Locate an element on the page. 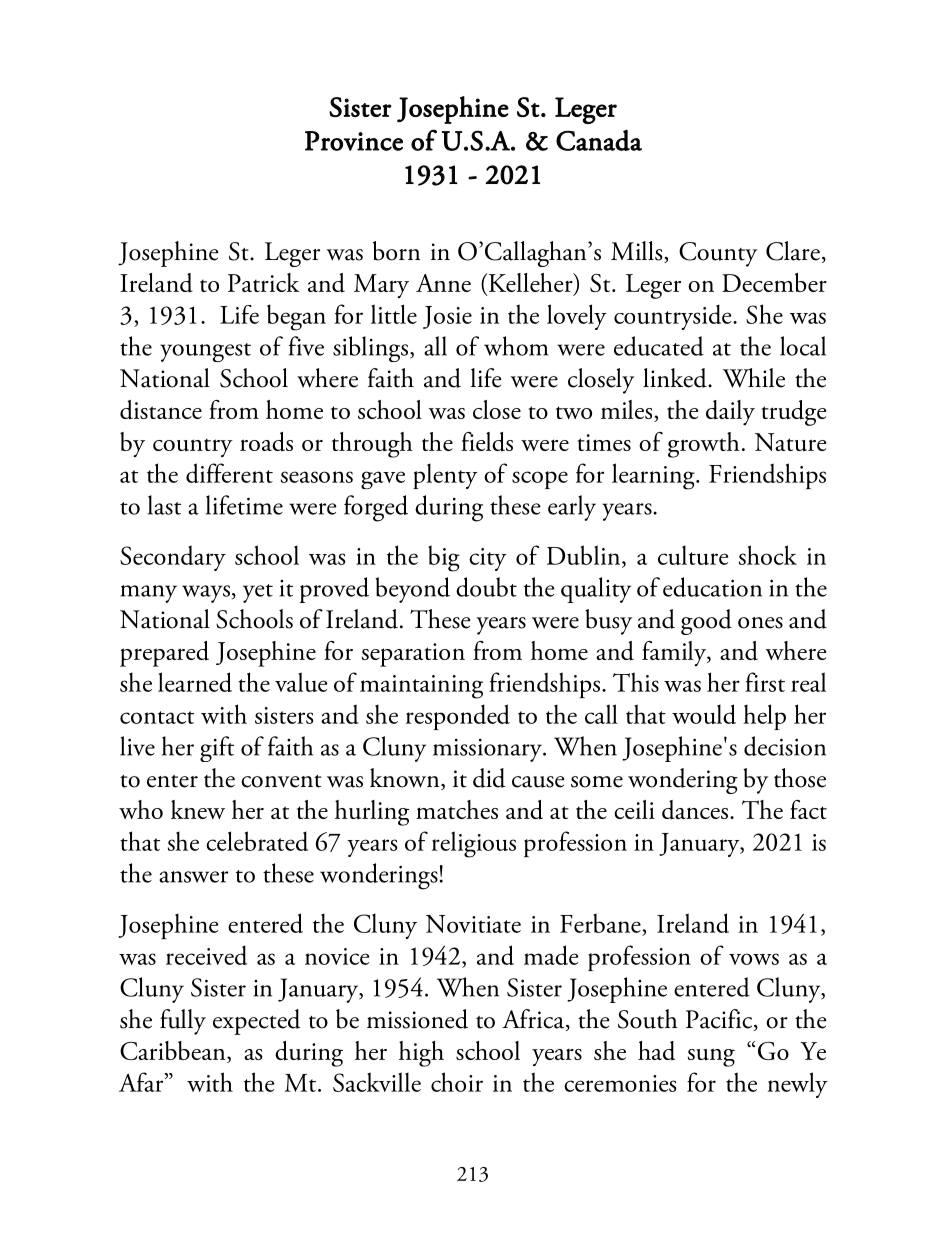  doubt is located at coordinates (486, 587).
